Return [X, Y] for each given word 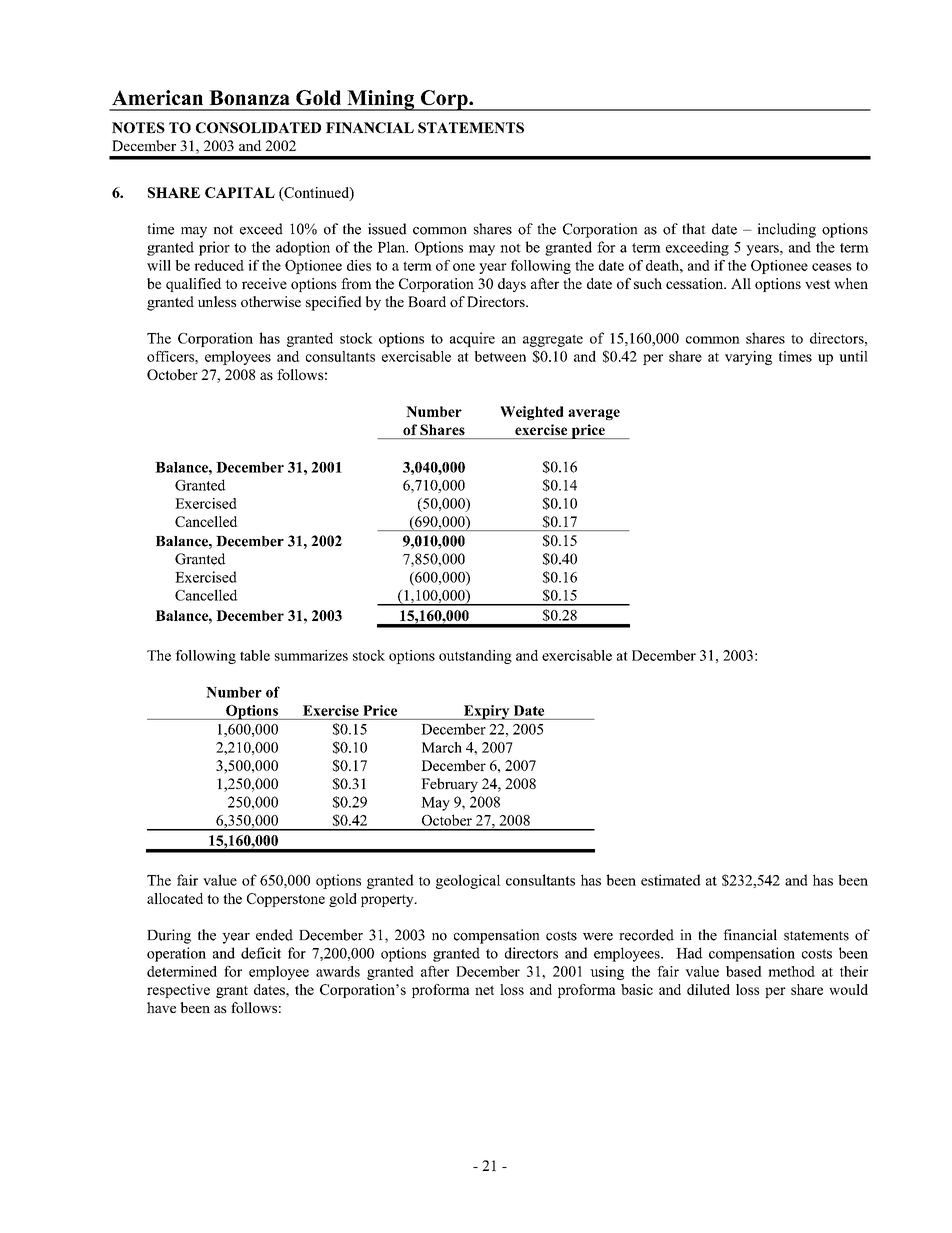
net [484, 990]
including [786, 230]
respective [178, 991]
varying [748, 358]
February [449, 785]
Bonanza [249, 97]
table [255, 655]
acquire [472, 339]
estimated [671, 880]
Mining [381, 100]
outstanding [475, 657]
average [594, 414]
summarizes [311, 655]
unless [217, 301]
